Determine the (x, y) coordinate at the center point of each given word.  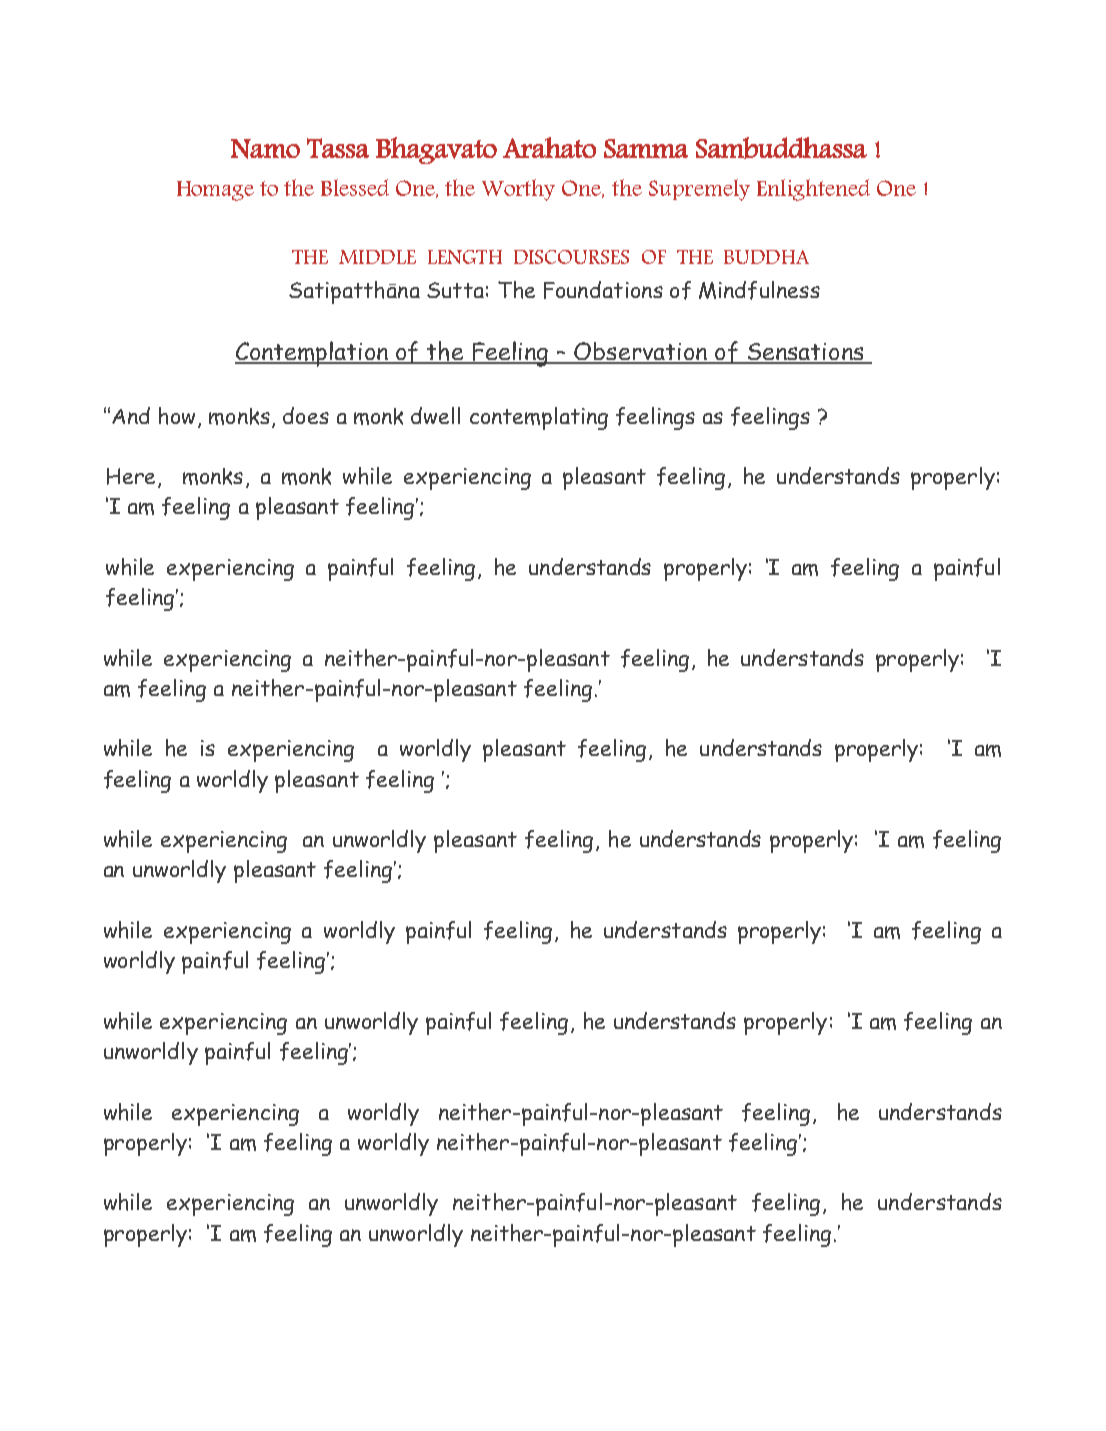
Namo (265, 149)
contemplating (539, 418)
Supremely (699, 190)
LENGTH (465, 257)
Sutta (455, 290)
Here (131, 476)
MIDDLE (377, 257)
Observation (641, 352)
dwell (435, 415)
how (177, 416)
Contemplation (312, 354)
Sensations (805, 353)
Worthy (518, 190)
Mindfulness (759, 290)
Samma (646, 148)
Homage (215, 191)
